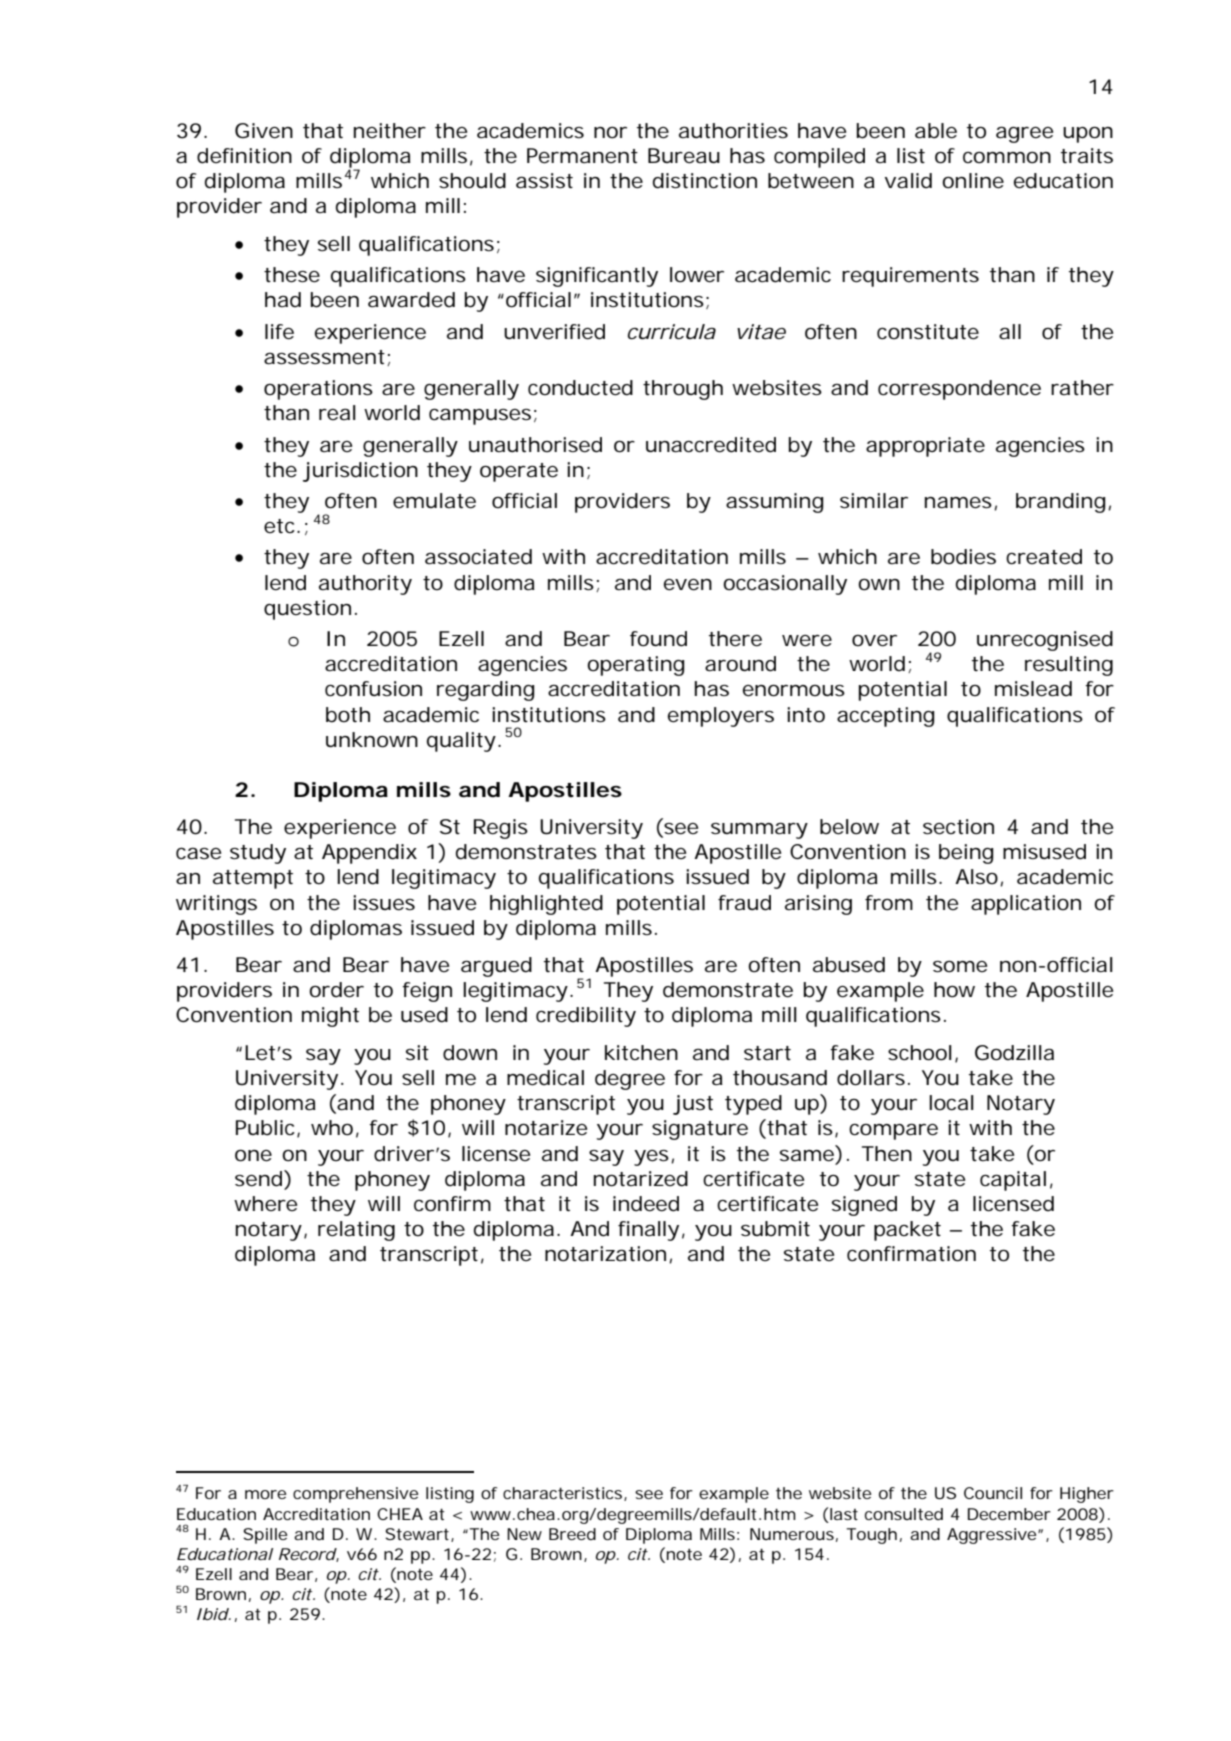 The width and height of the document is (1231, 1741). I want to click on more, so click(265, 1494).
